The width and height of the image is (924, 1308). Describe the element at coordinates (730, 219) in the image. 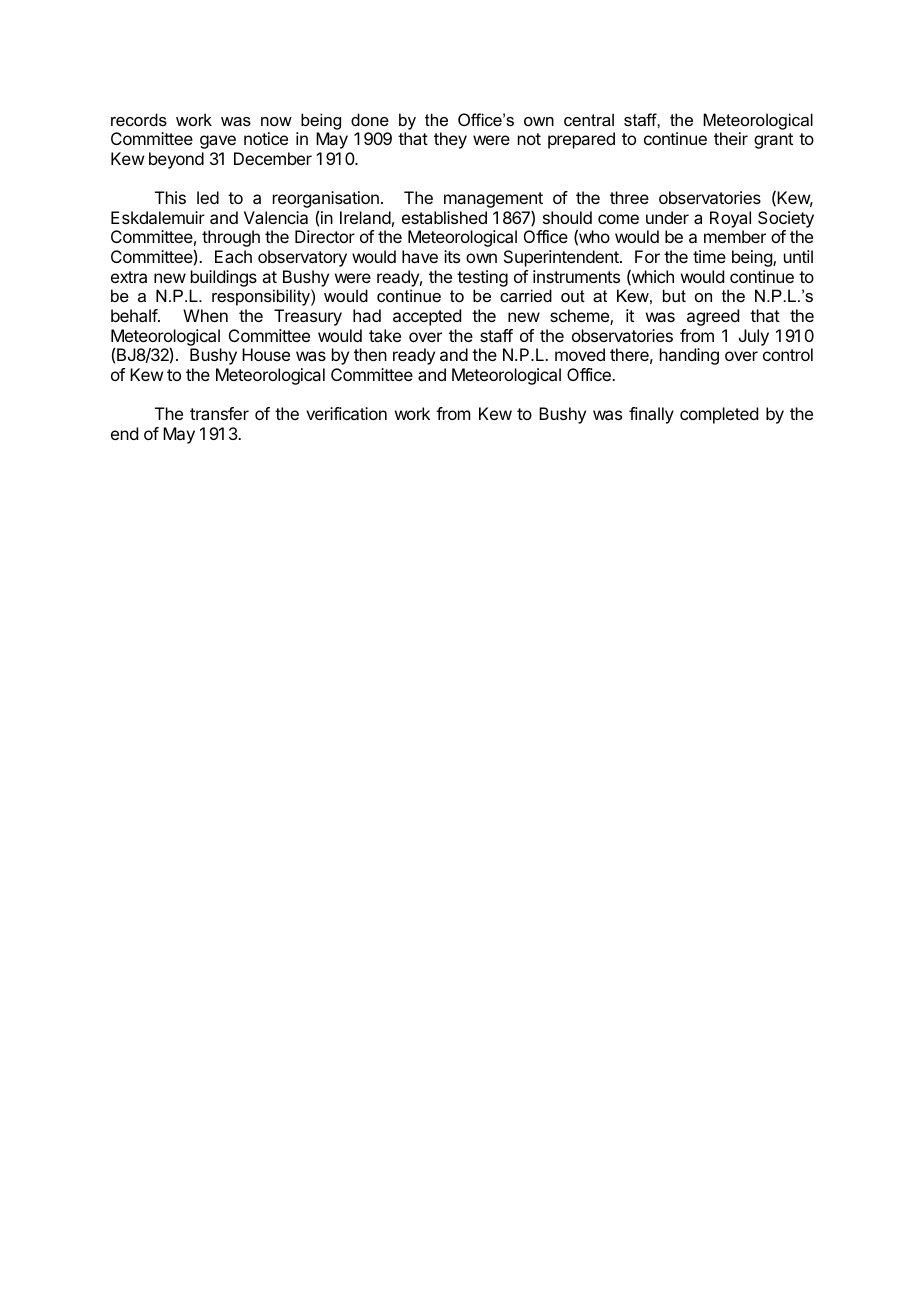

I see `Royal` at that location.
